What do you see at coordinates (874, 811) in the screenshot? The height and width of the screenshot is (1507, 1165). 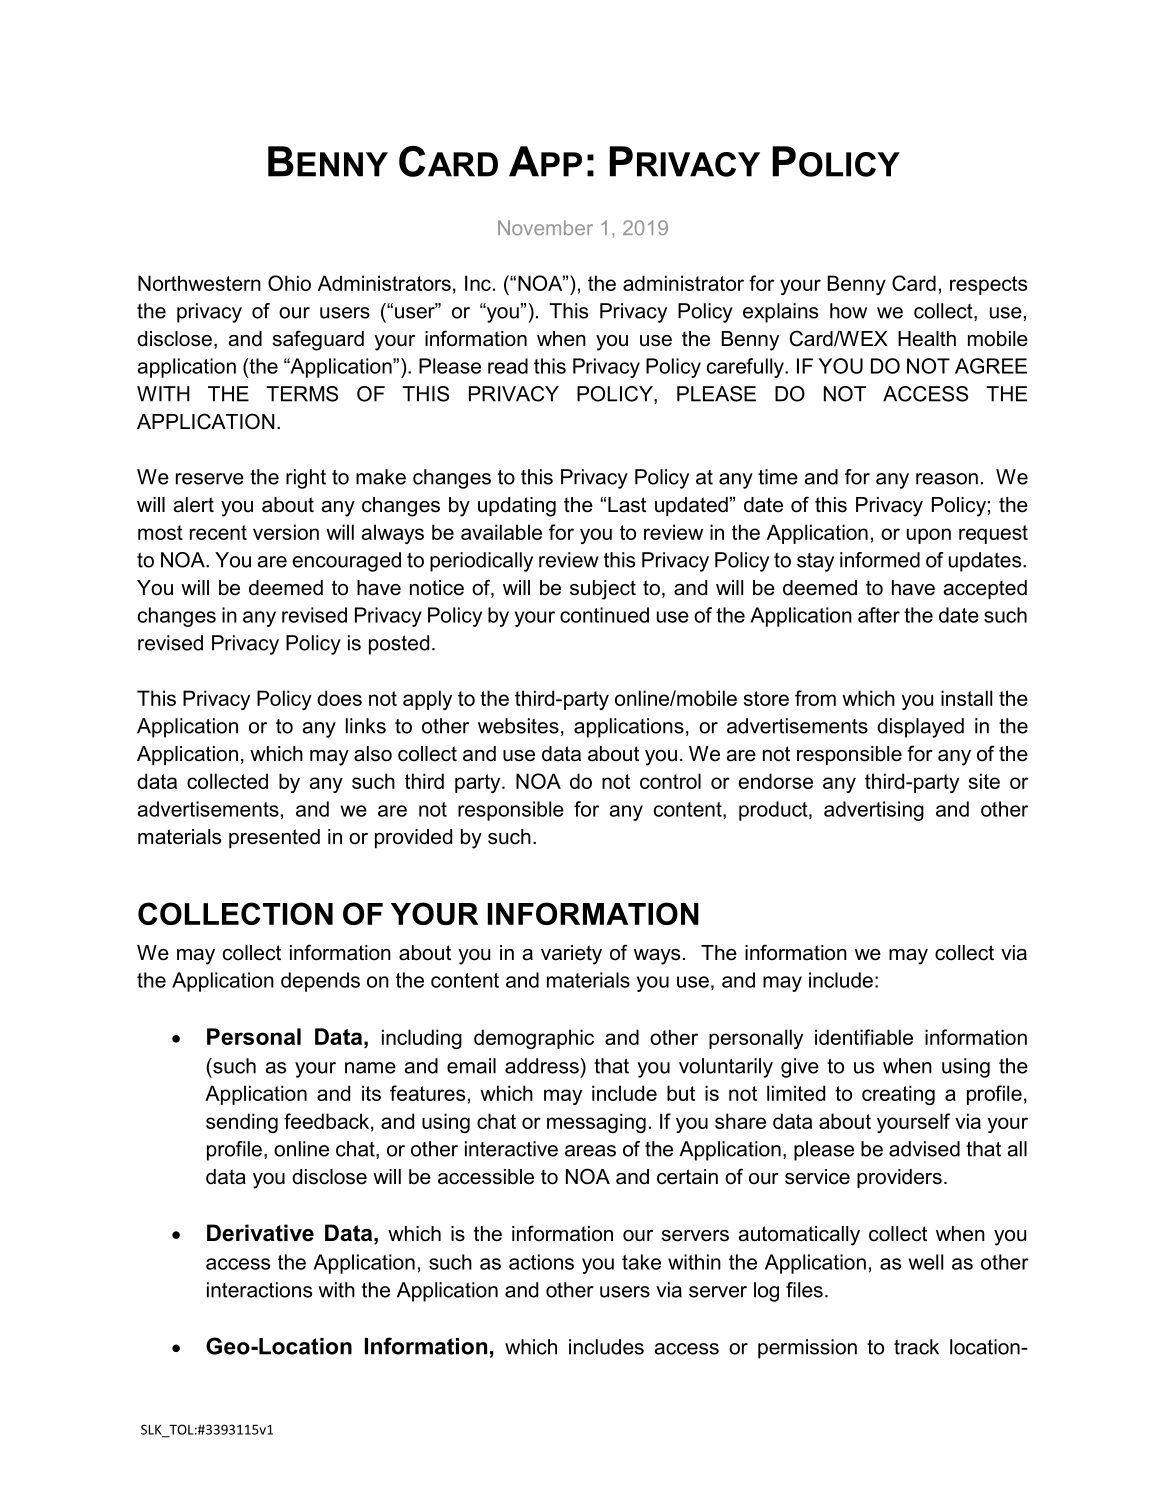 I see `advertising` at bounding box center [874, 811].
